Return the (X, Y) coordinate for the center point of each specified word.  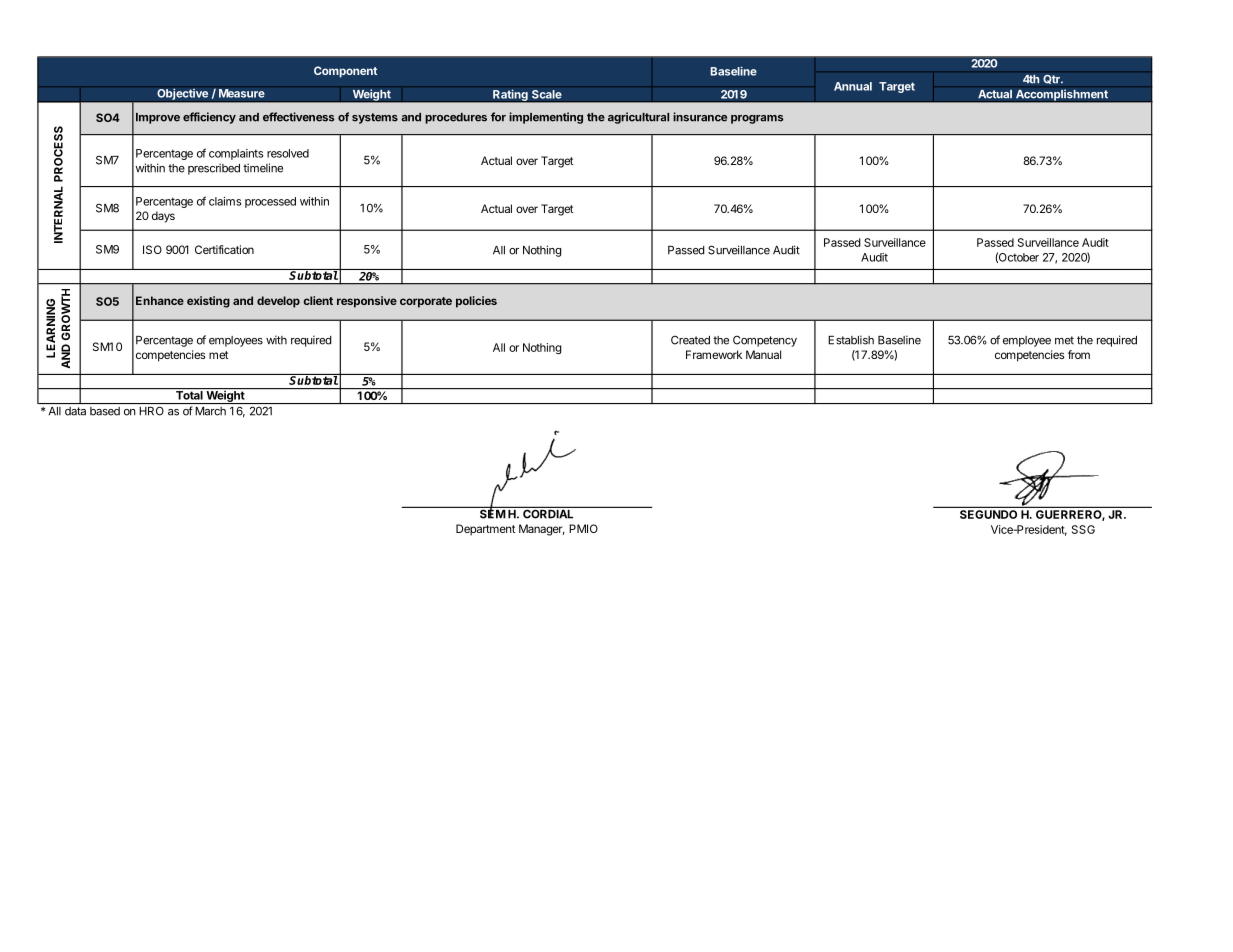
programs (757, 119)
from (1079, 354)
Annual (853, 86)
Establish (851, 340)
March (211, 411)
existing (208, 302)
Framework (714, 354)
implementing (546, 118)
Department (485, 530)
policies (476, 302)
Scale (547, 94)
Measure (242, 93)
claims (225, 201)
